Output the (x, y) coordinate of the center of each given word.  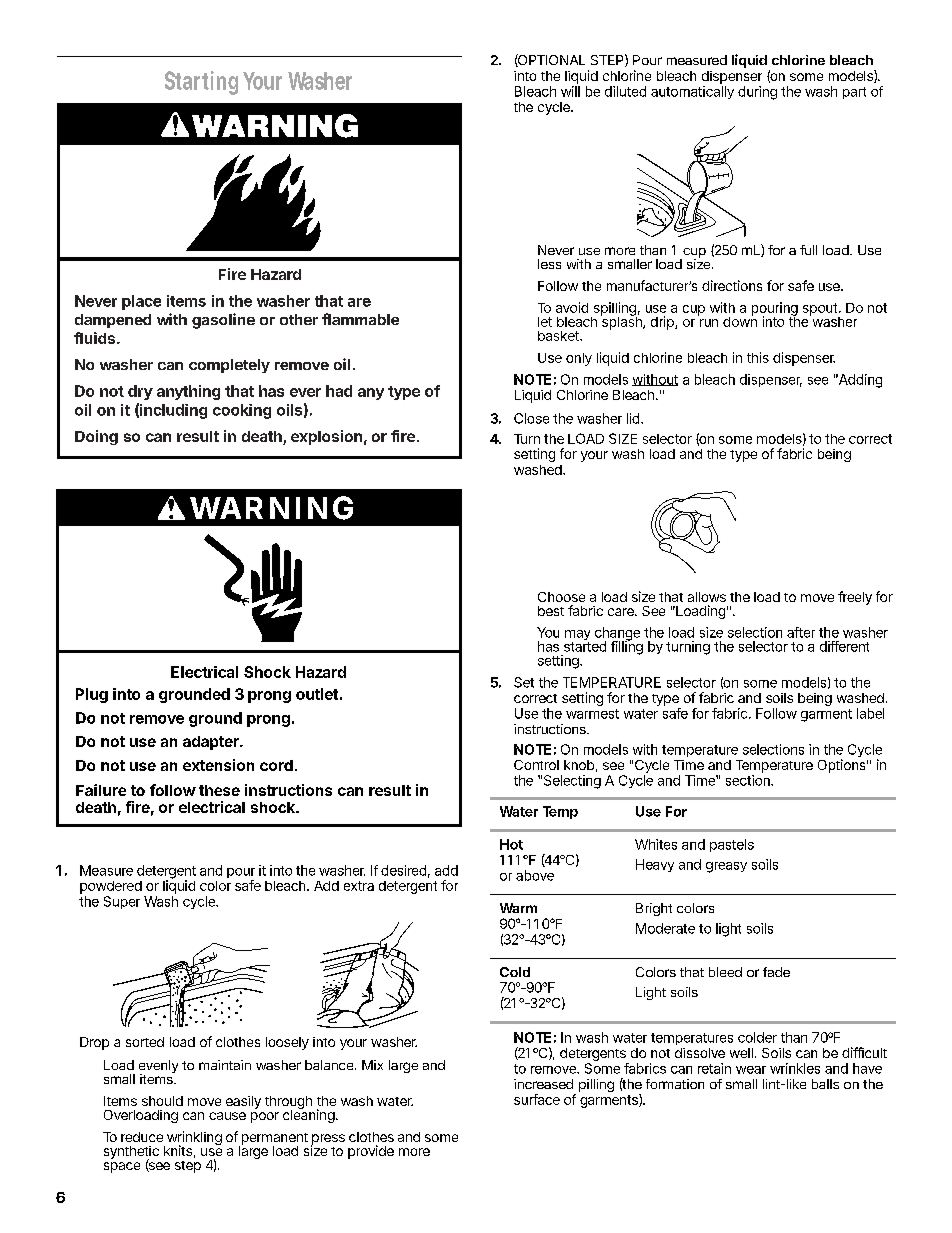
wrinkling (193, 1139)
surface (537, 1099)
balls (825, 1084)
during (757, 93)
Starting (201, 83)
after (801, 632)
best (551, 611)
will (570, 91)
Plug (92, 695)
